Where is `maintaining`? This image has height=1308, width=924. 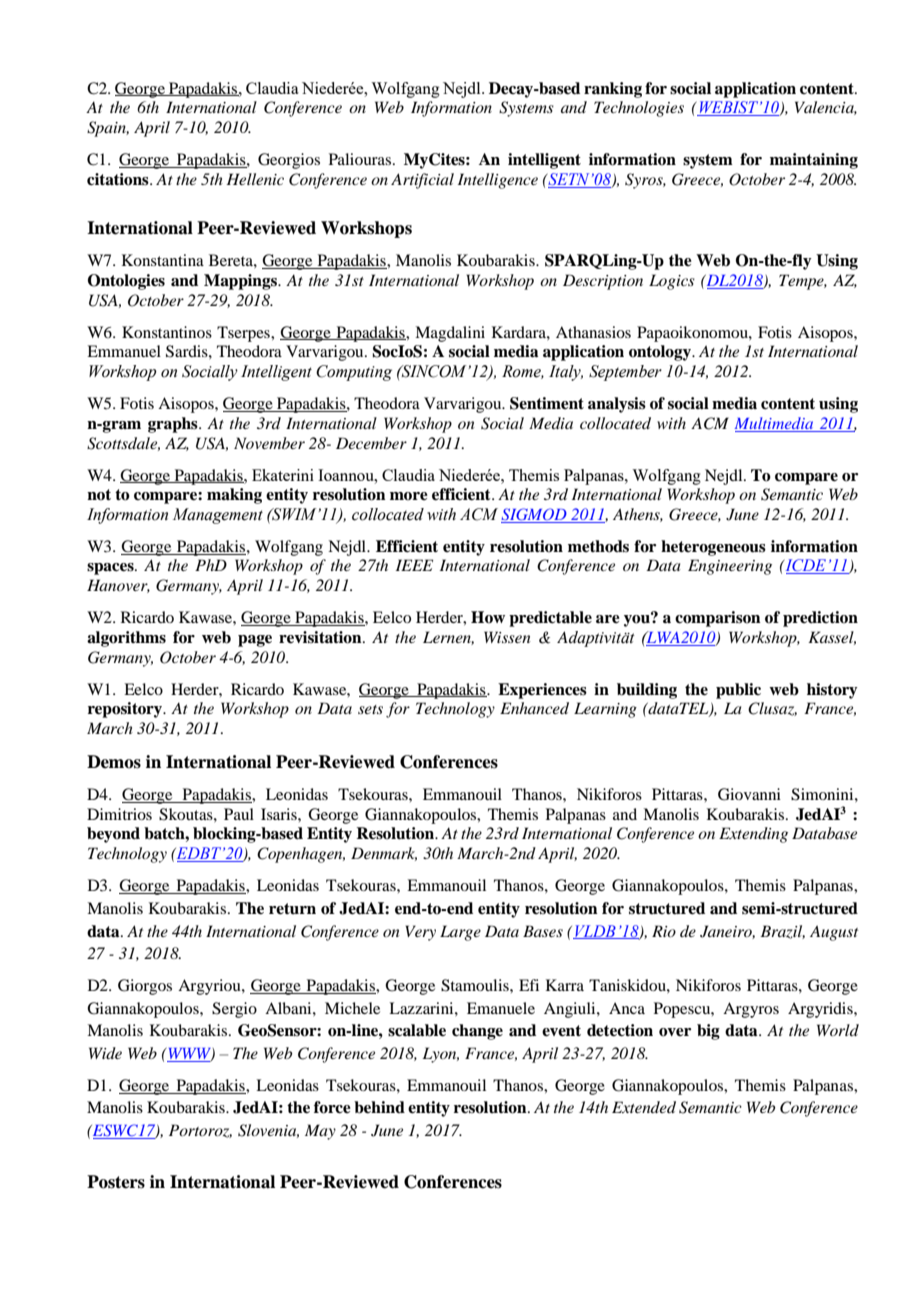
maintaining is located at coordinates (814, 161).
